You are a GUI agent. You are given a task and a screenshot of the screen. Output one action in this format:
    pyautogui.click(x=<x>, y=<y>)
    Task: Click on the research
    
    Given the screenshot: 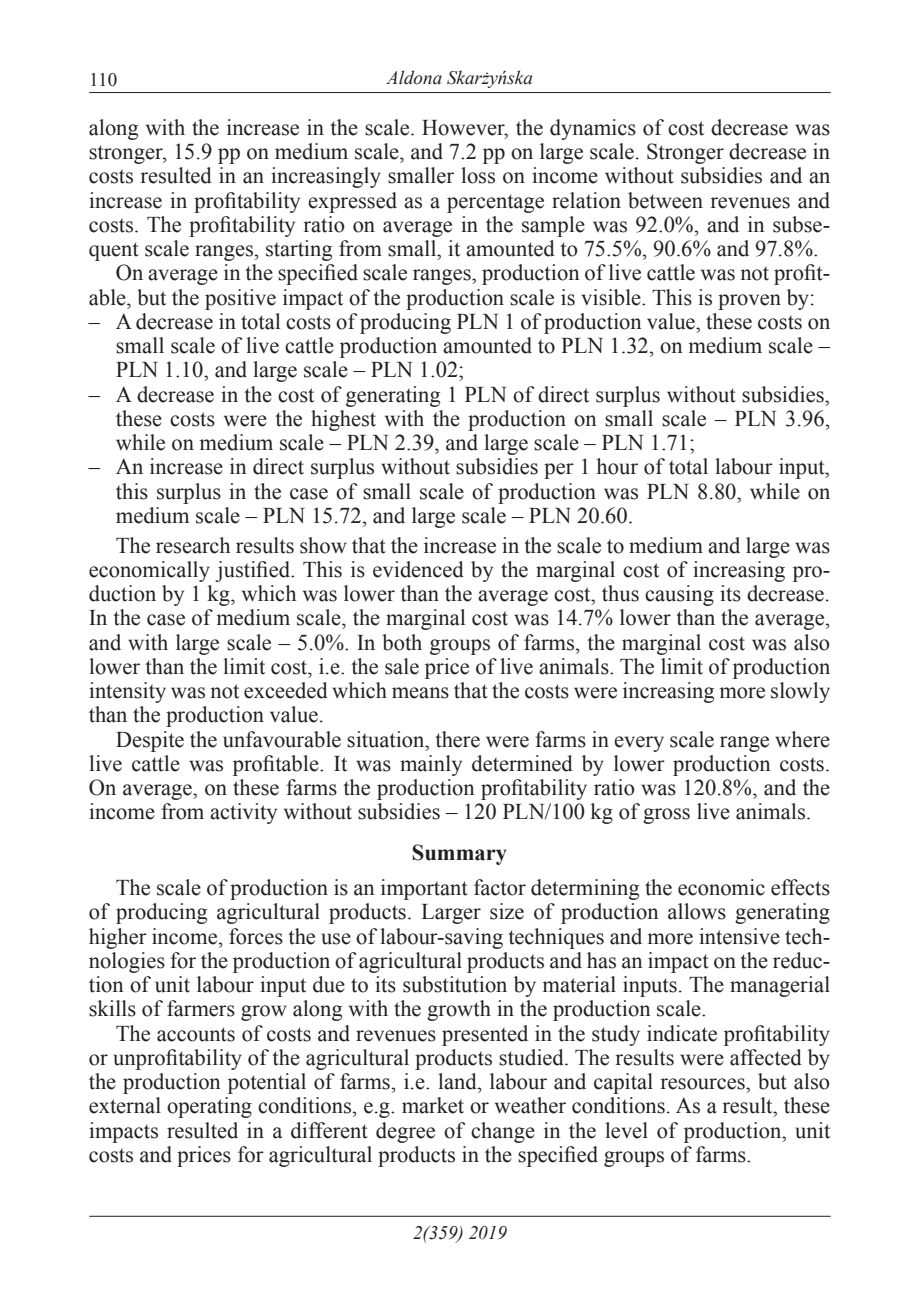 What is the action you would take?
    pyautogui.click(x=193, y=545)
